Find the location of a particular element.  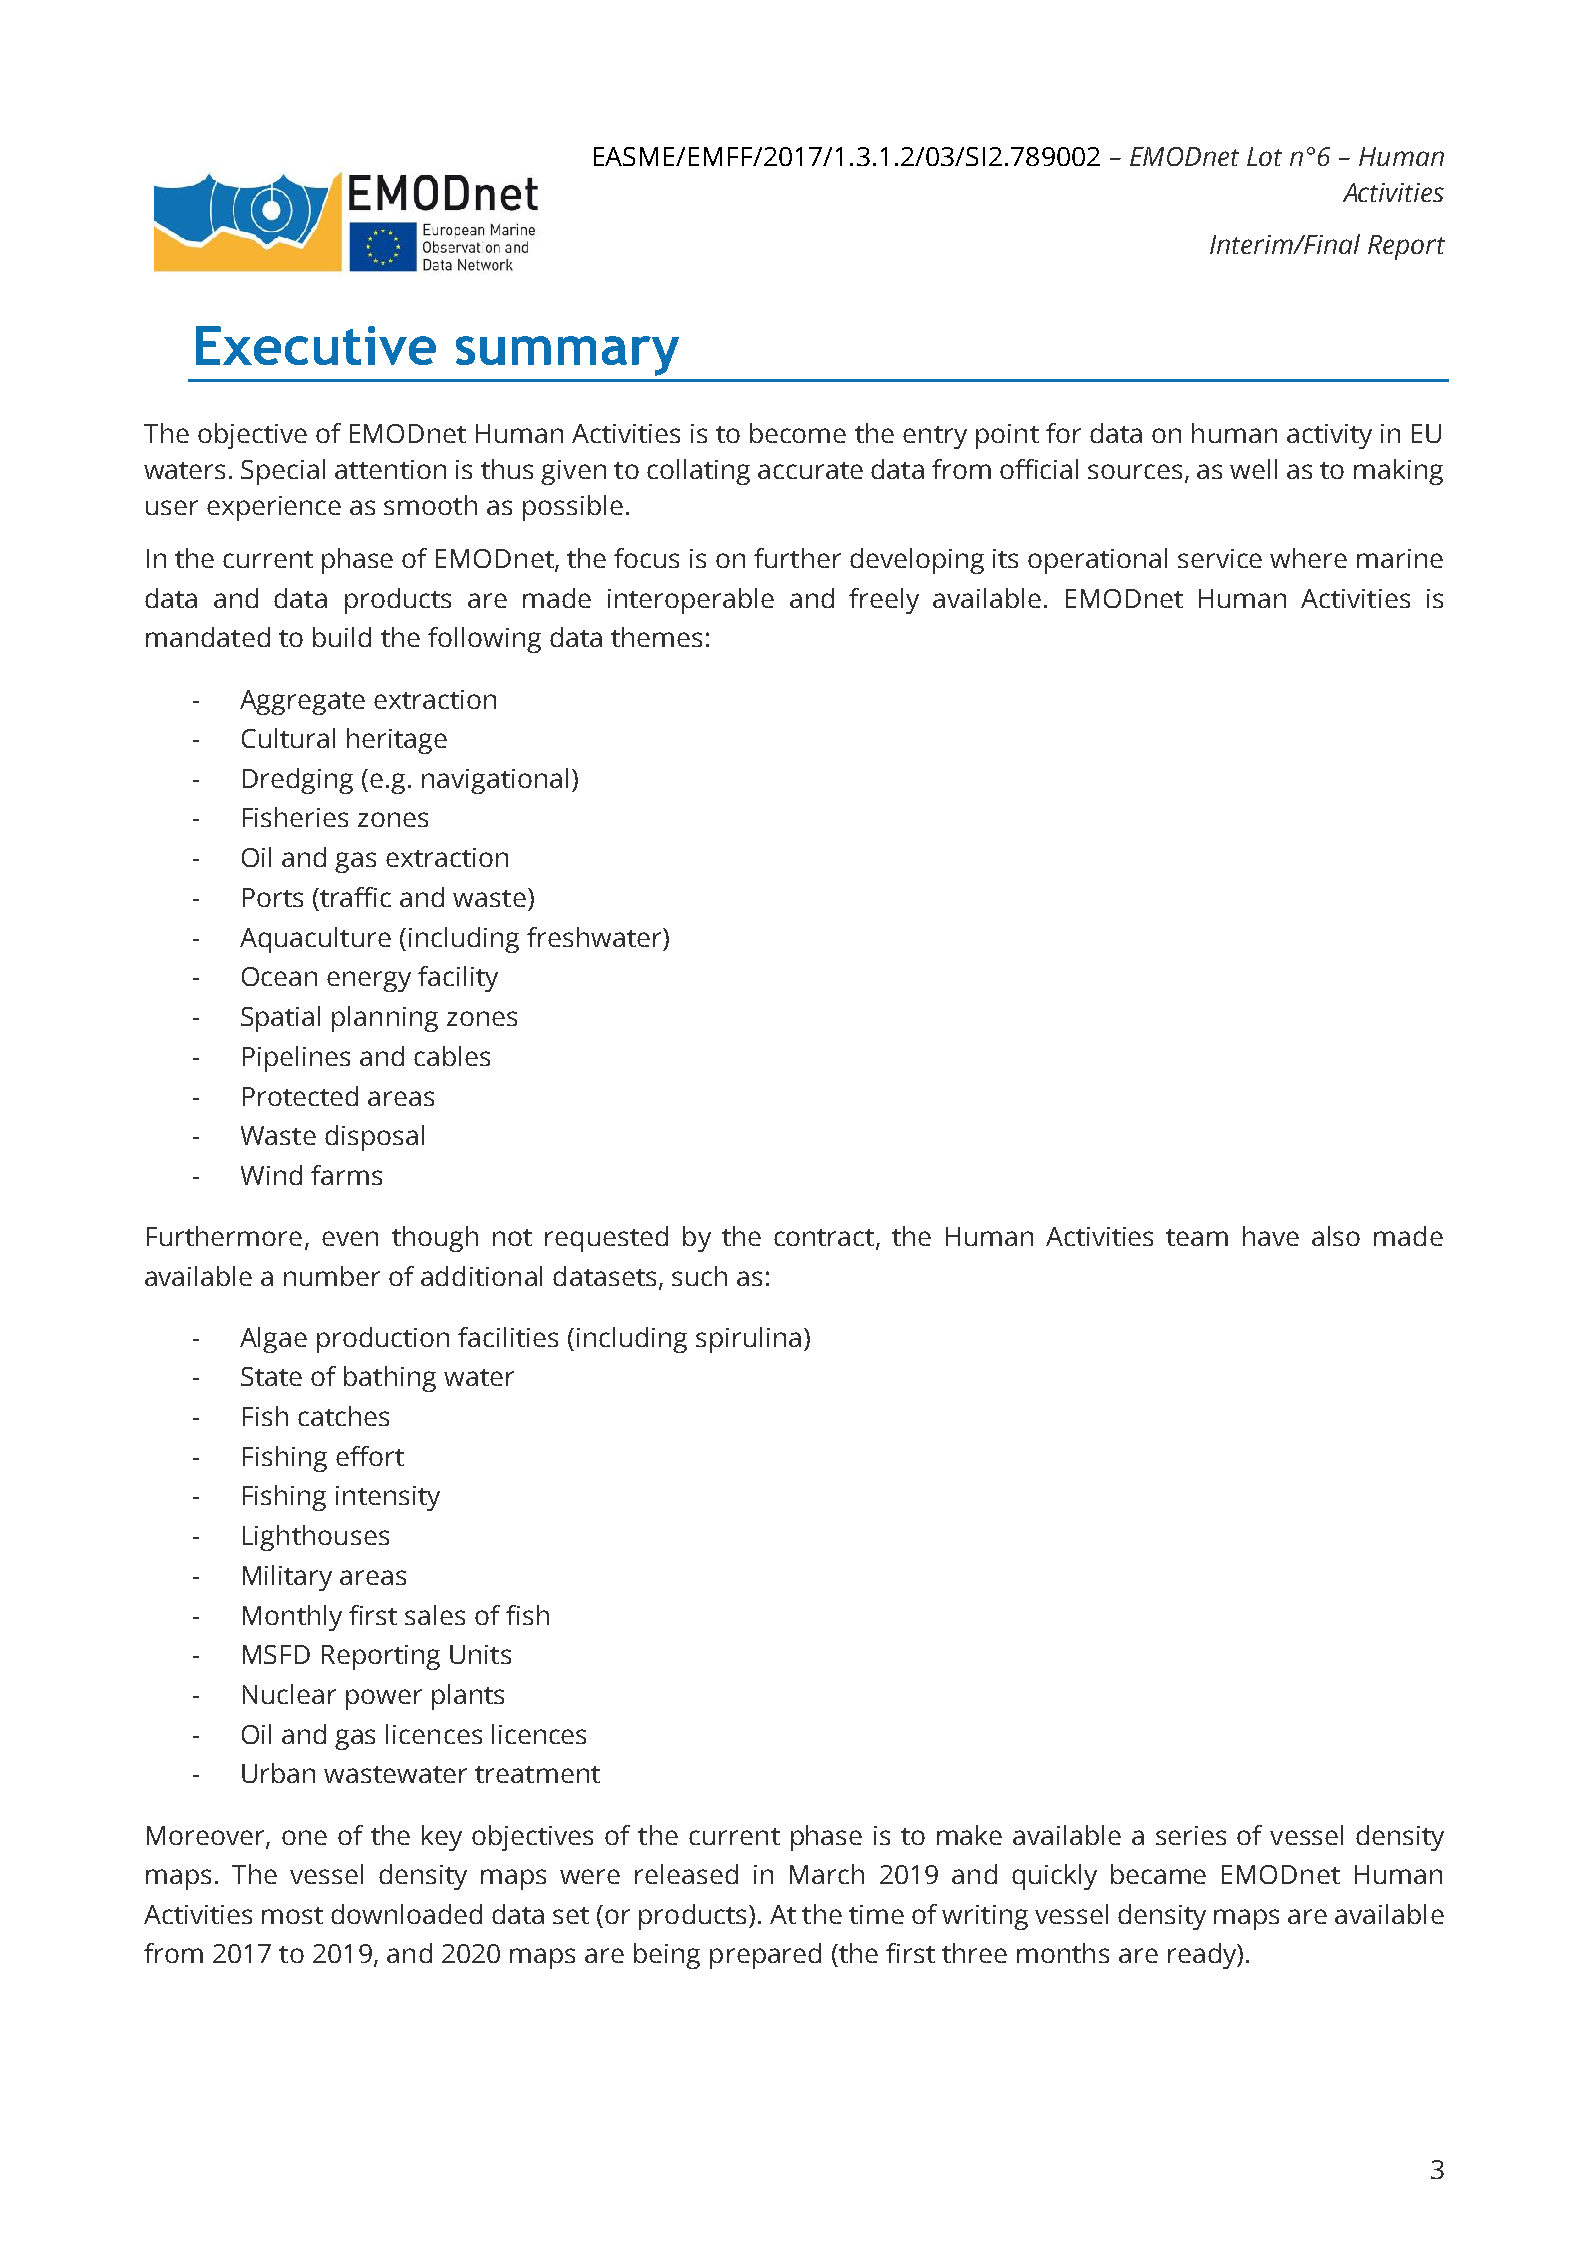

service is located at coordinates (1220, 558).
